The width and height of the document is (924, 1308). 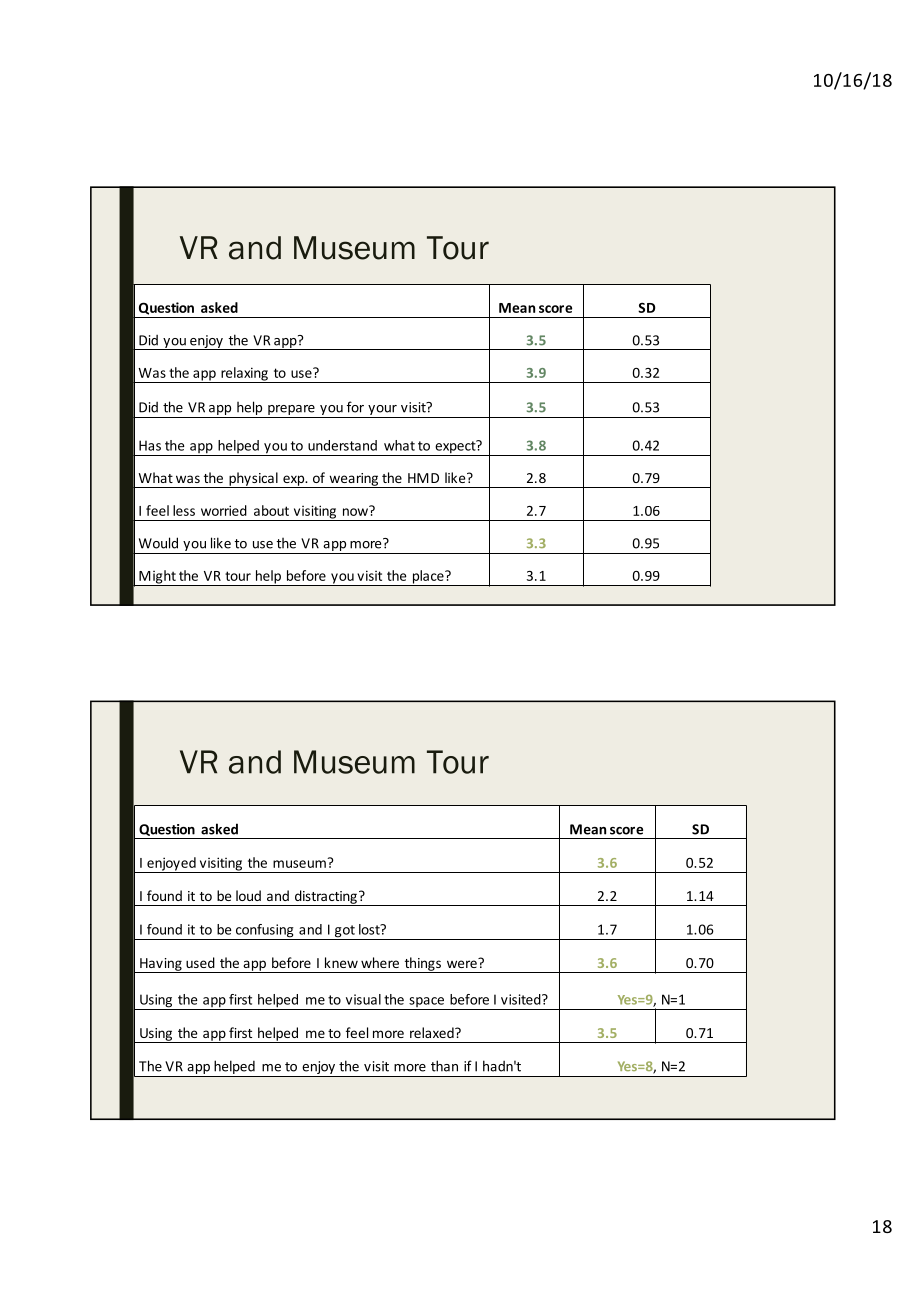 I want to click on prepare, so click(x=291, y=411).
